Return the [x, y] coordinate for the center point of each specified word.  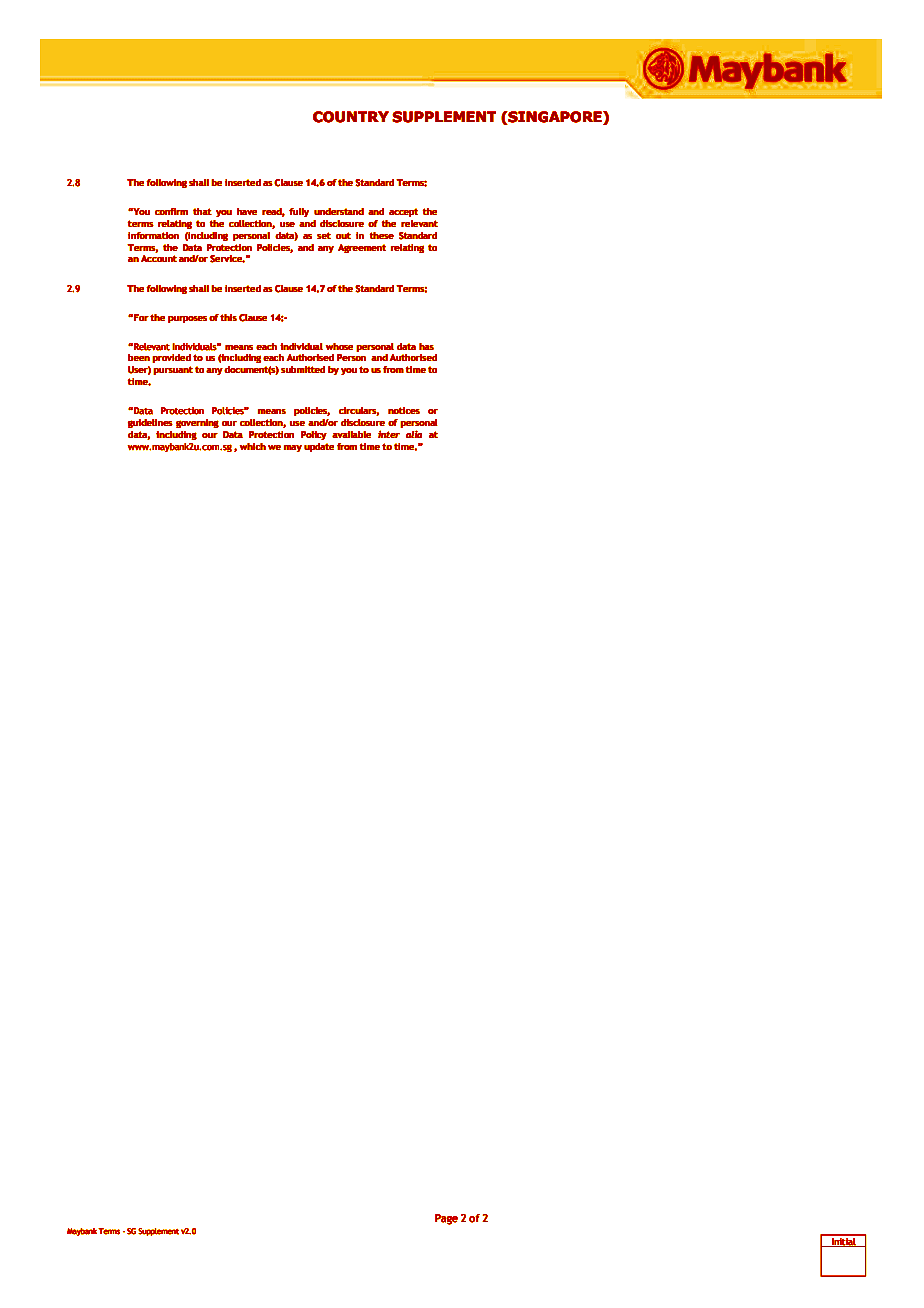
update [319, 447]
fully [299, 212]
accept [403, 212]
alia [414, 434]
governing [197, 423]
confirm [171, 211]
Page [446, 1219]
